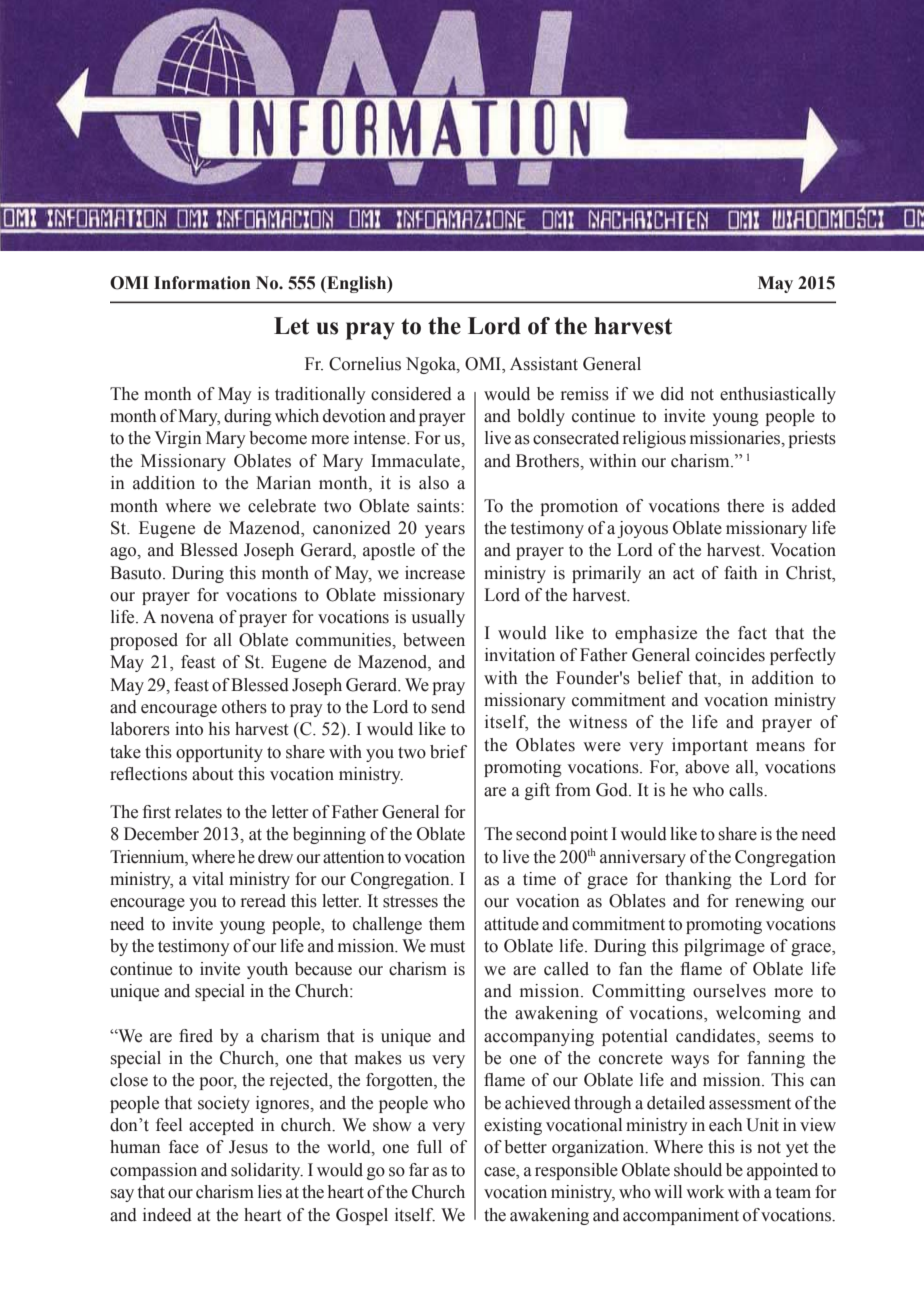 Image resolution: width=924 pixels, height=1308 pixels. Describe the element at coordinates (447, 947) in the document. I see `must` at that location.
